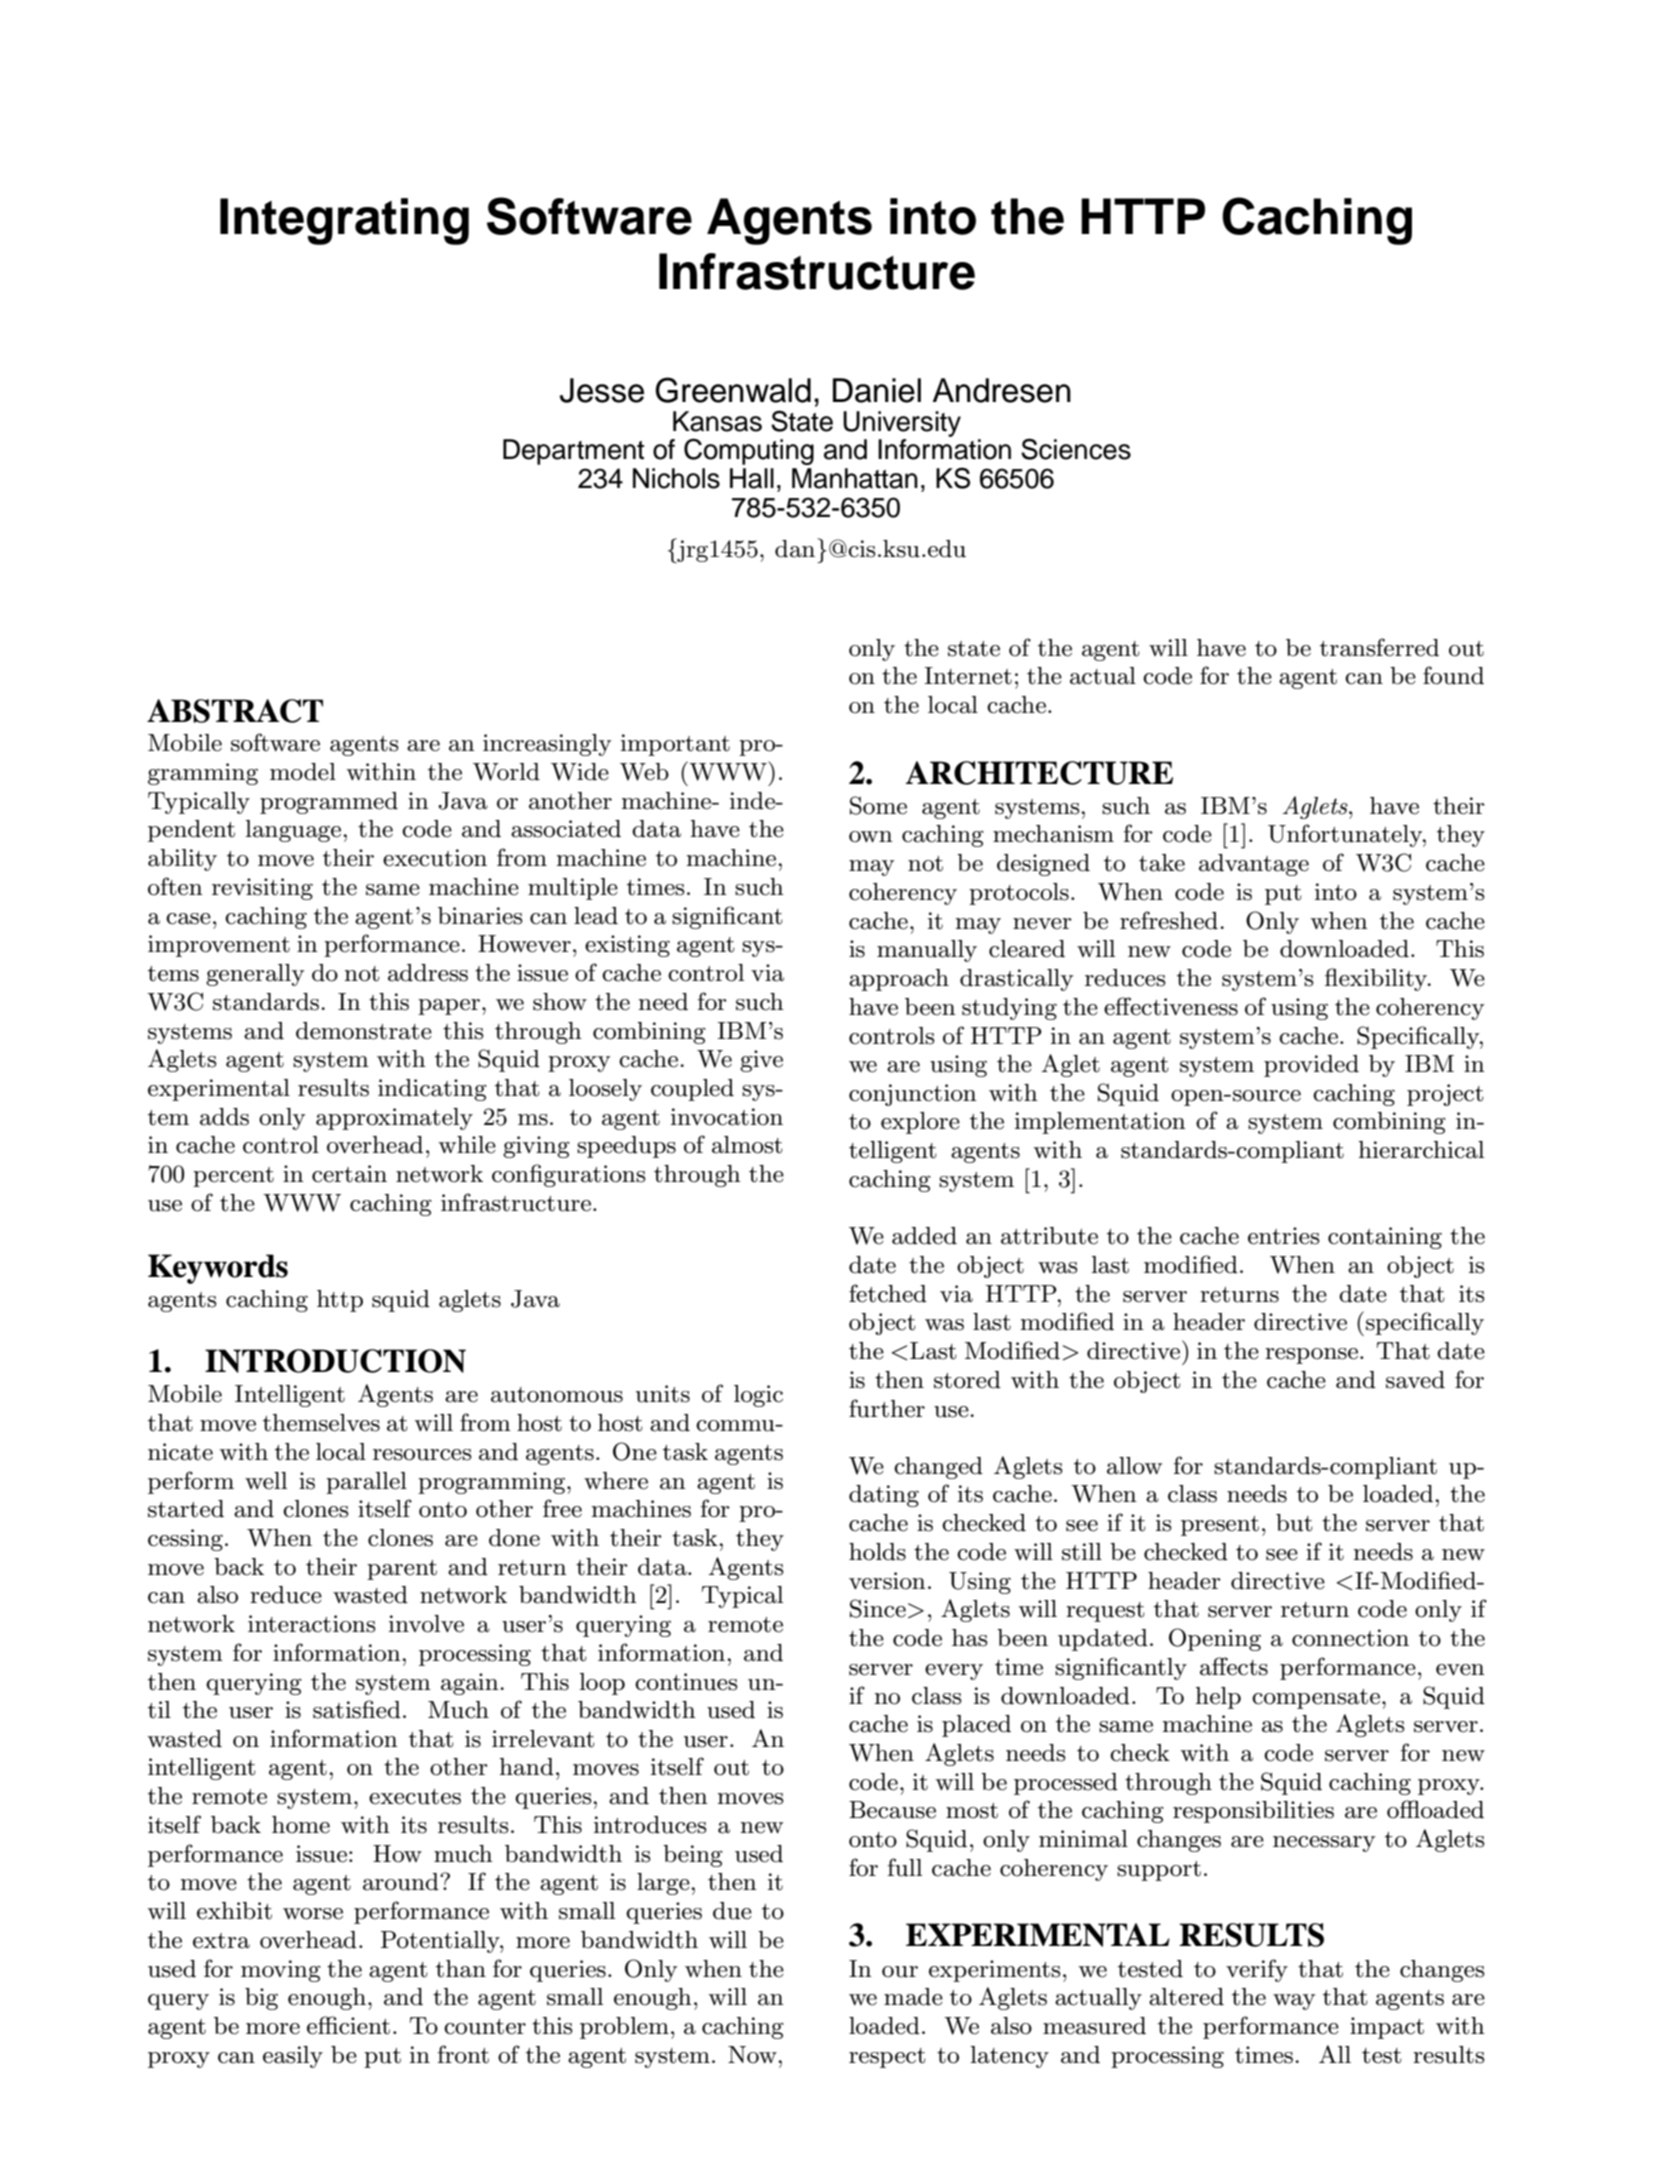  I want to click on provided, so click(1311, 1066).
